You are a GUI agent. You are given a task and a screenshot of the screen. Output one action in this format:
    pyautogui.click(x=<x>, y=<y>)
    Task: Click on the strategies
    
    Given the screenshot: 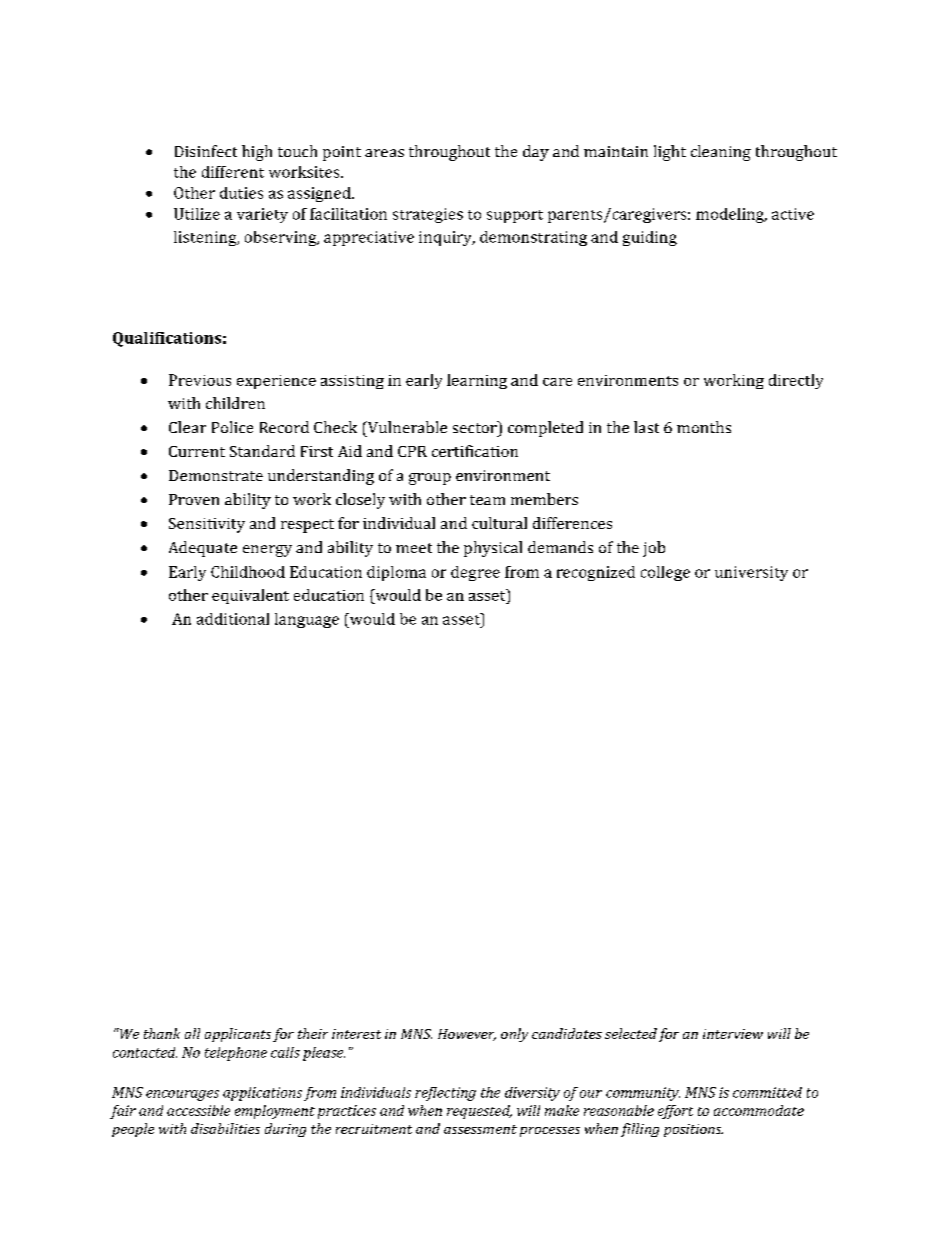 What is the action you would take?
    pyautogui.click(x=428, y=215)
